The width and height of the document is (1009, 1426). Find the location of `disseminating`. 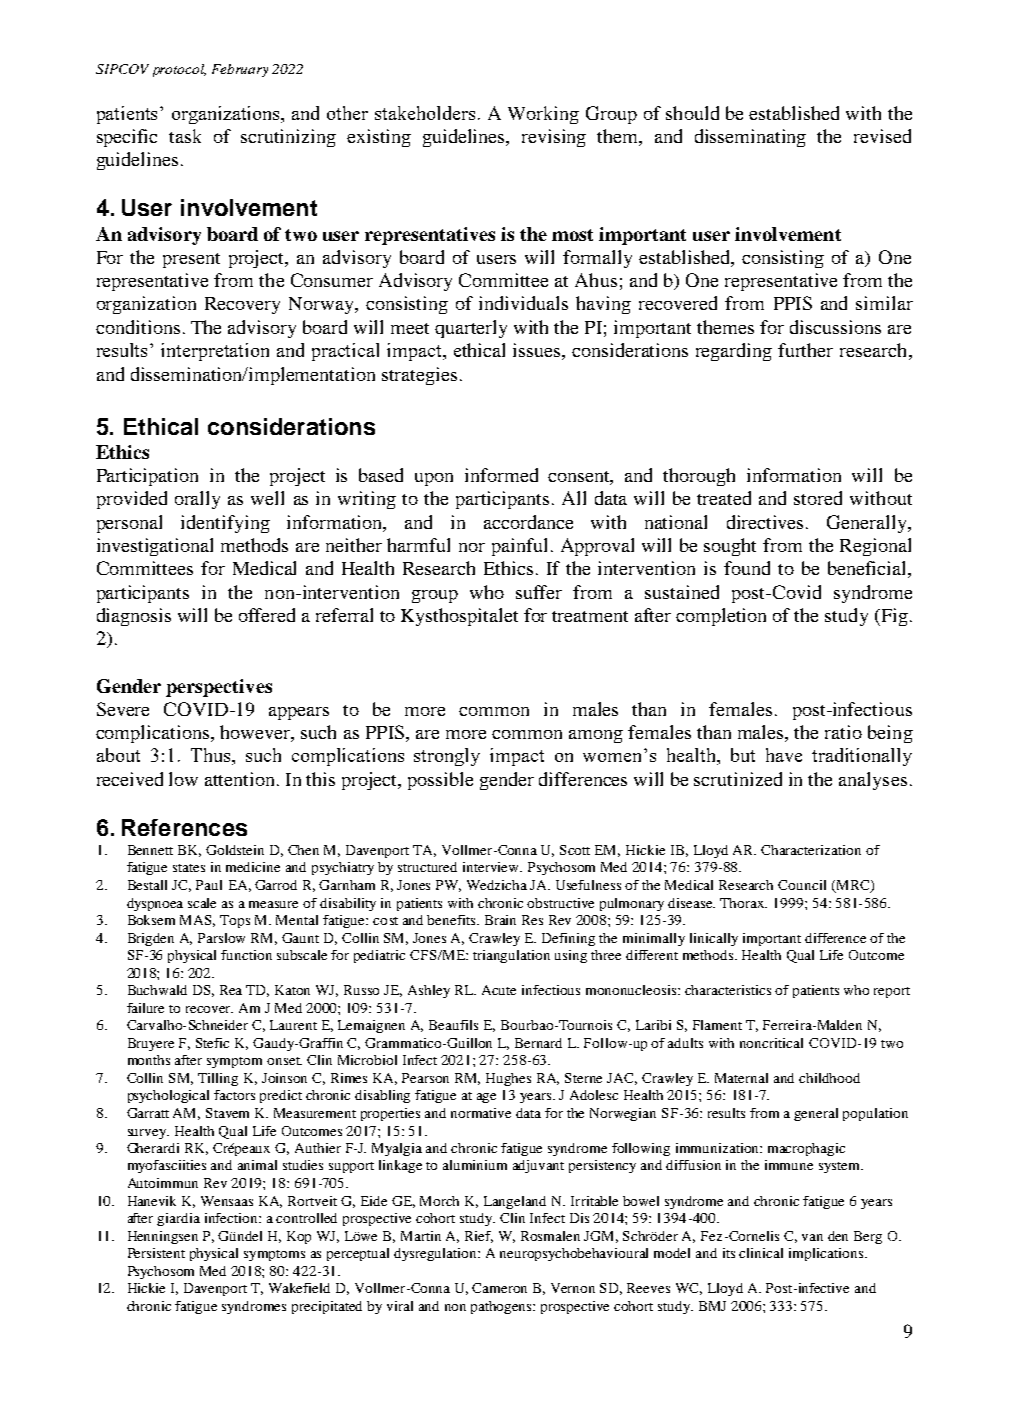

disseminating is located at coordinates (750, 138).
